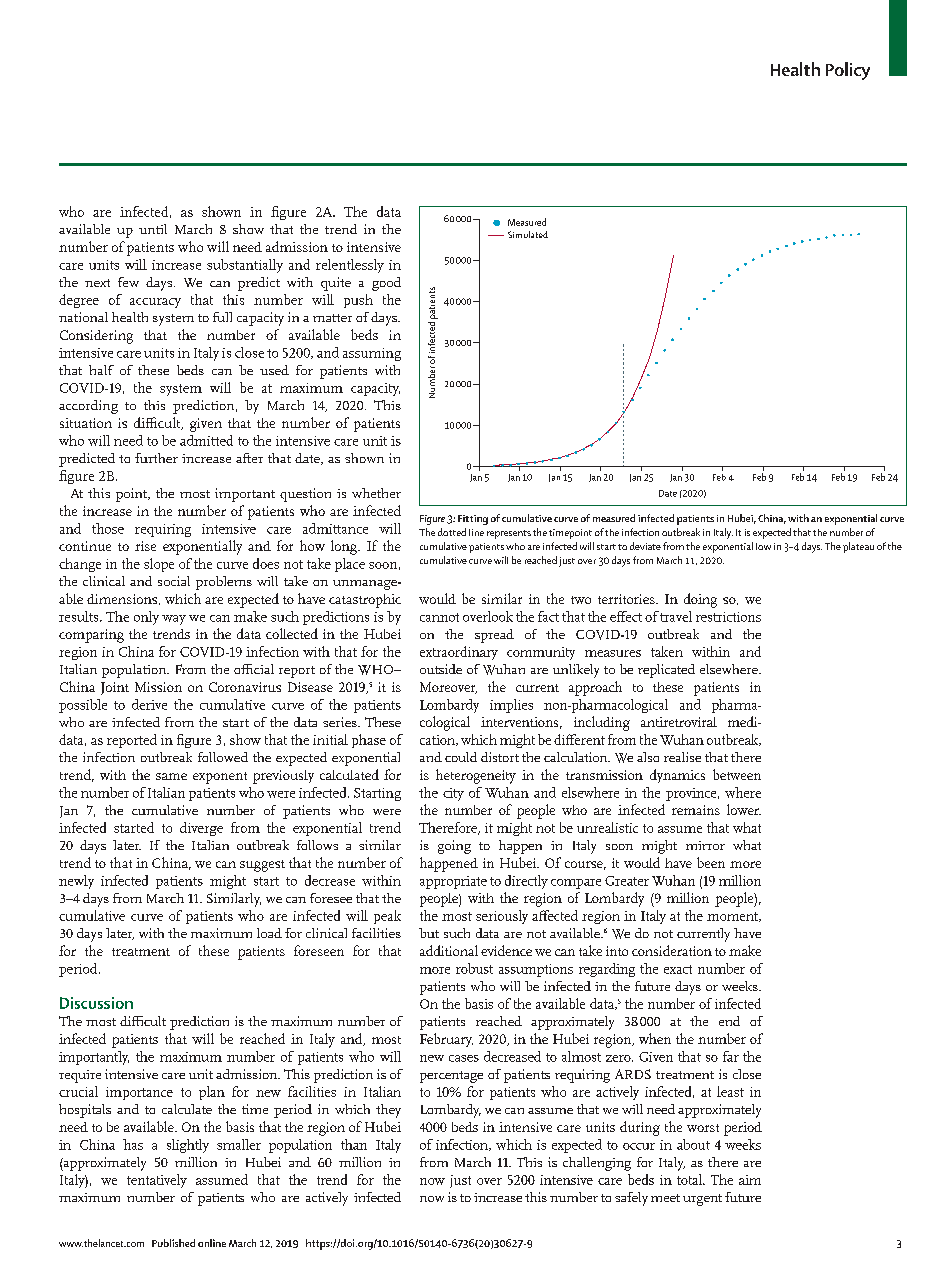  Describe the element at coordinates (848, 71) in the screenshot. I see `Policy` at that location.
